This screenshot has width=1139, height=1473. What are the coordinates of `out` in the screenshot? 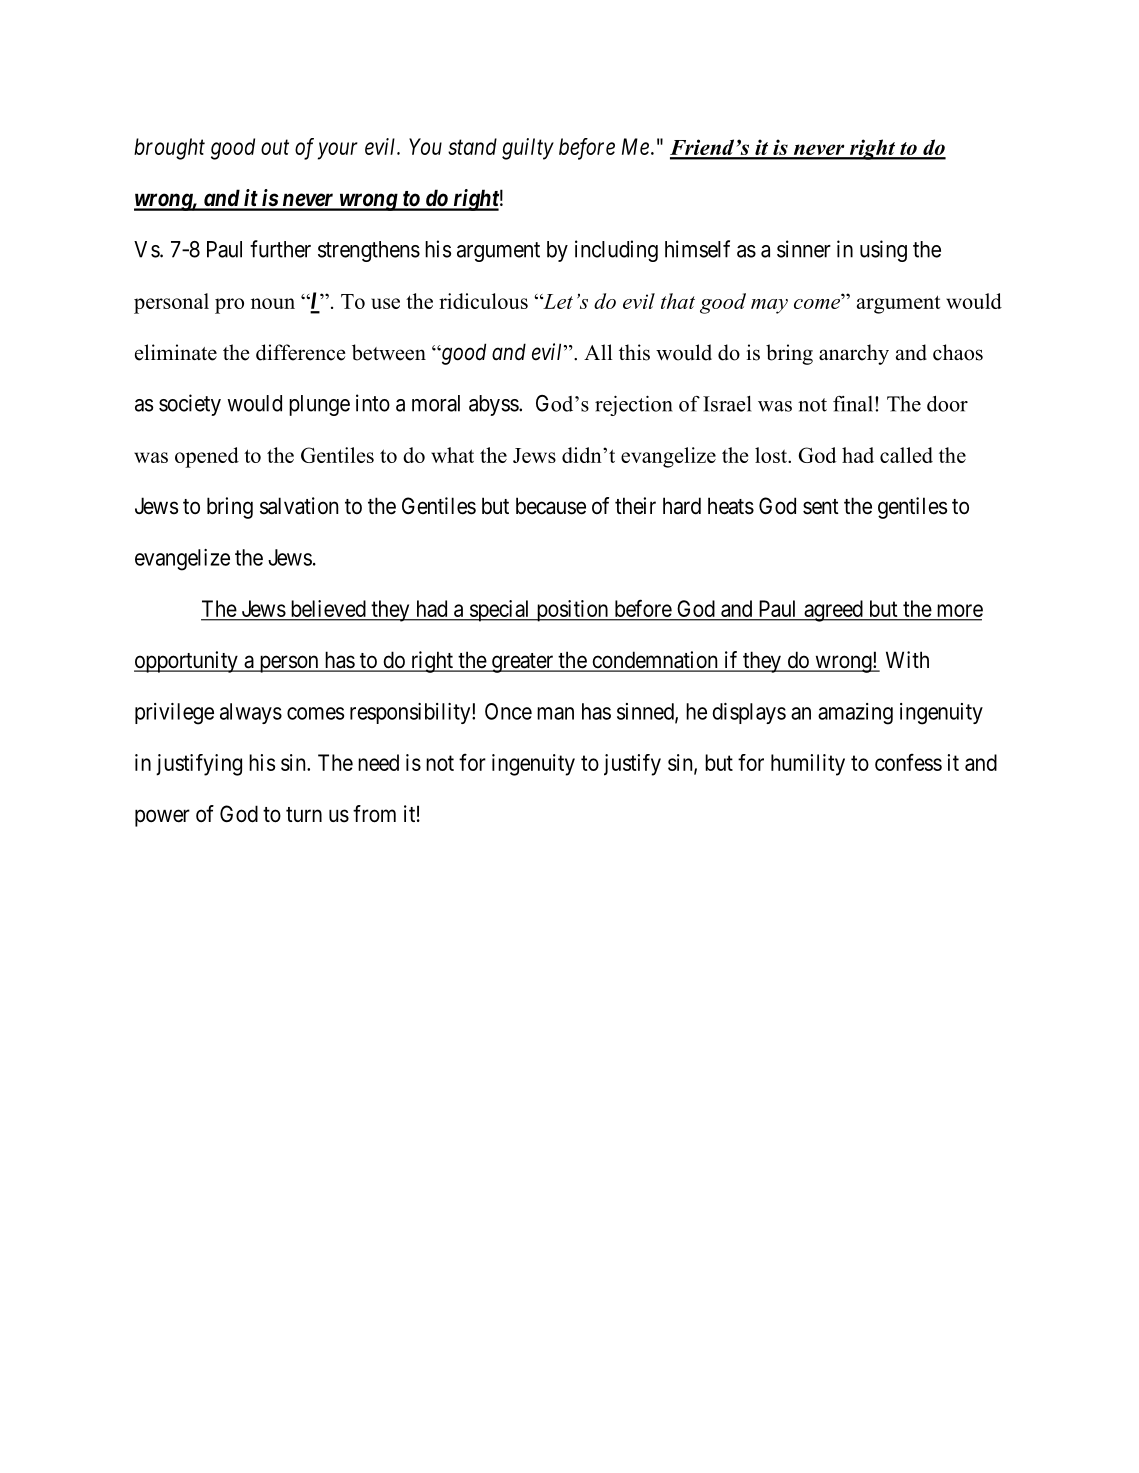 It's located at (275, 147).
